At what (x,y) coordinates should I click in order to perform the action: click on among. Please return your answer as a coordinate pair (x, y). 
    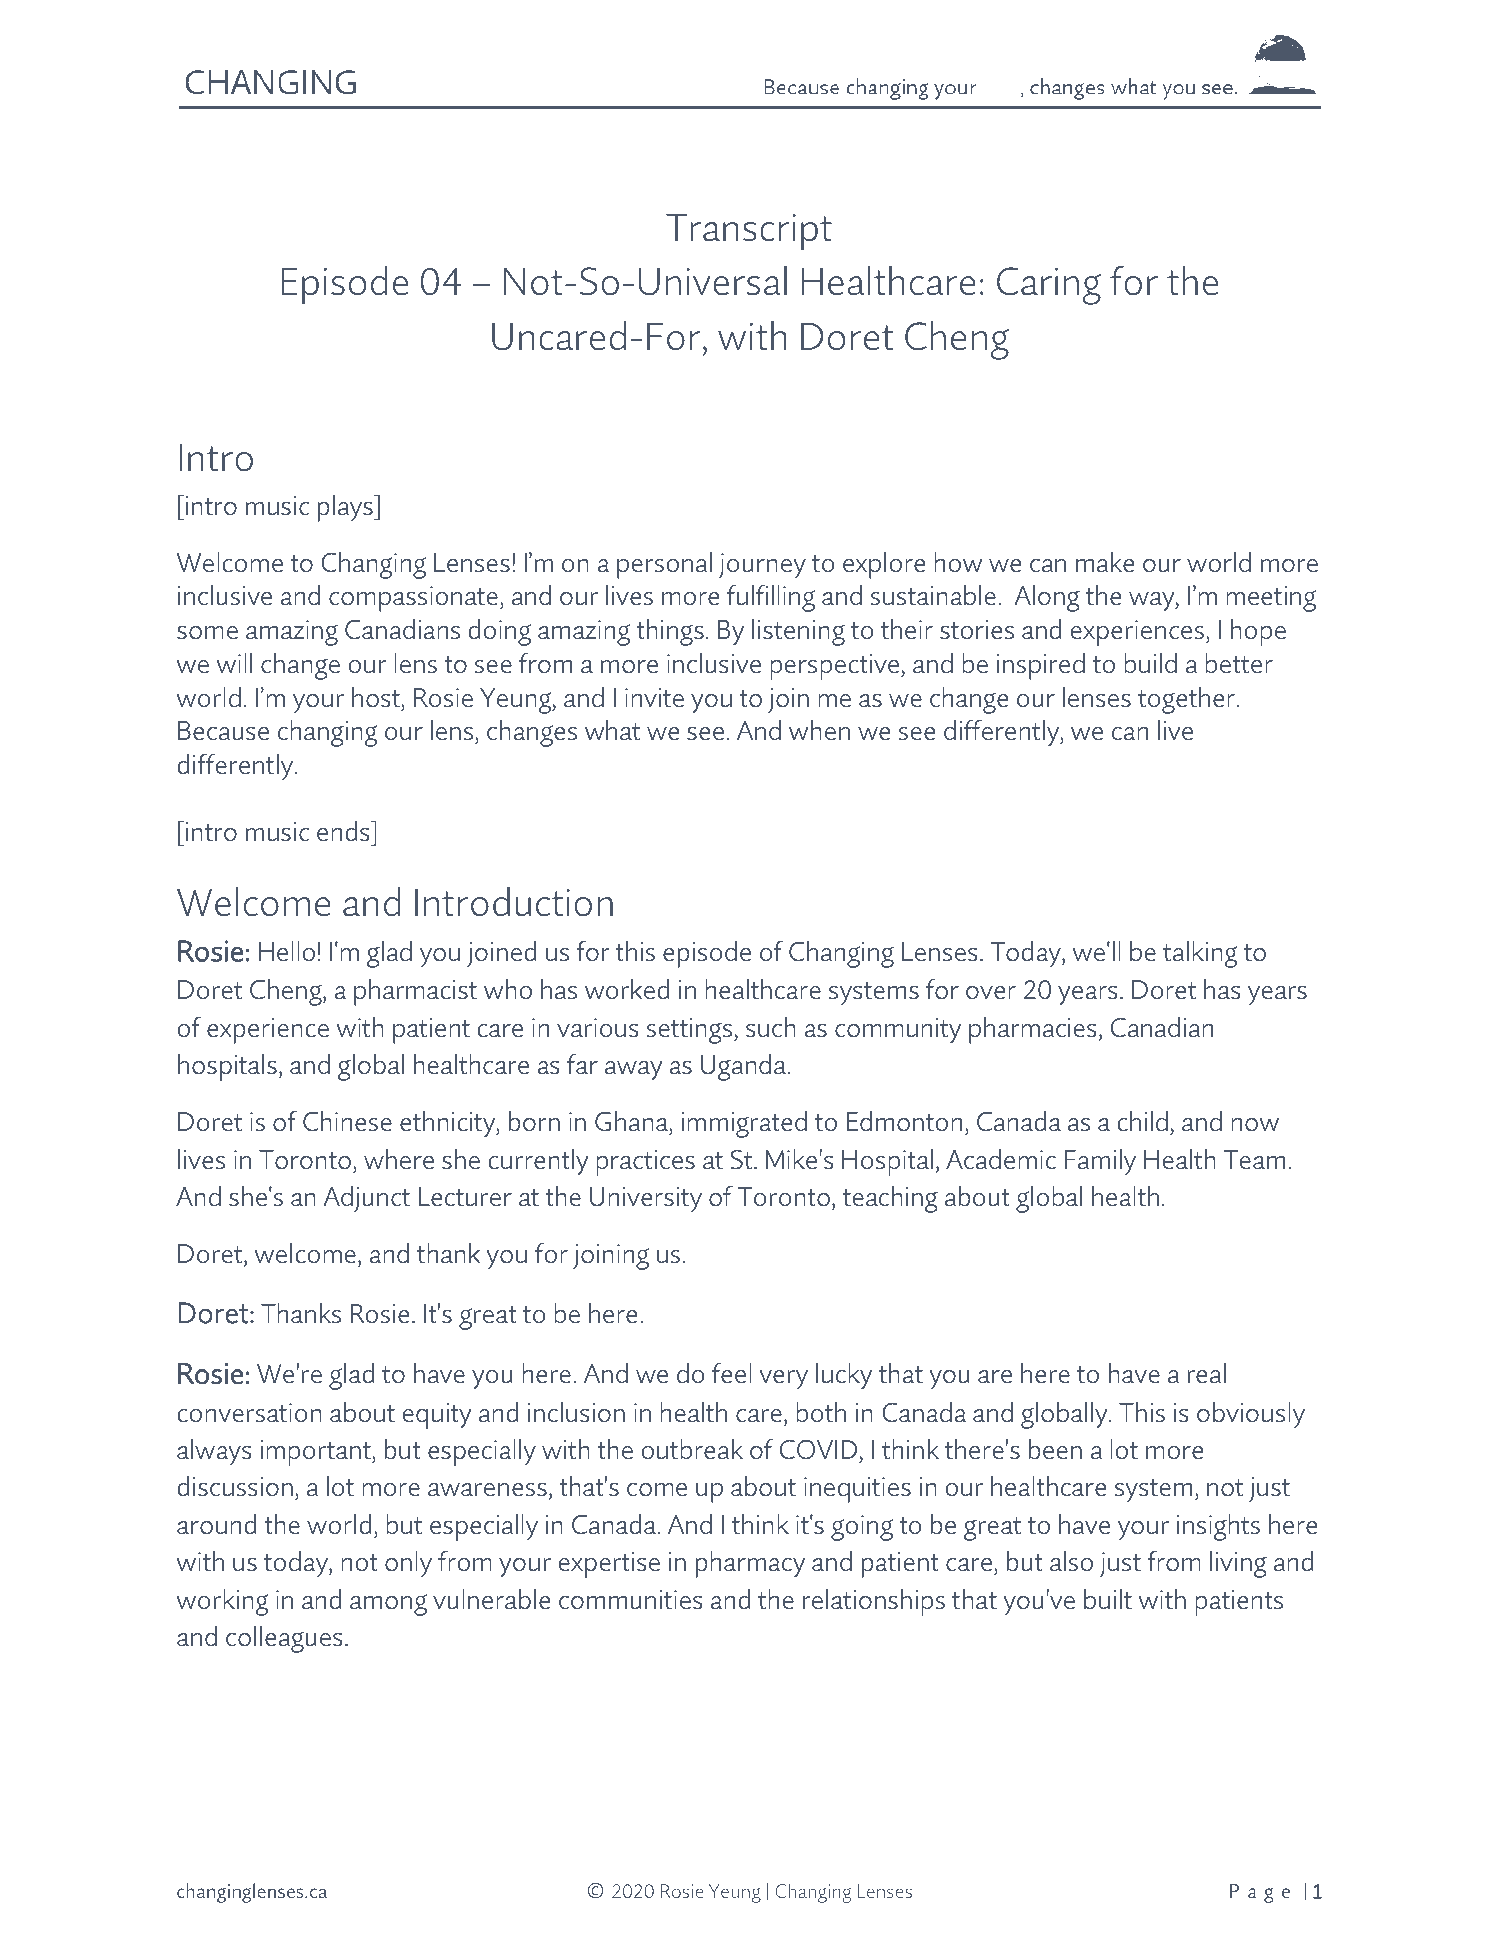
    Looking at the image, I should click on (388, 1605).
